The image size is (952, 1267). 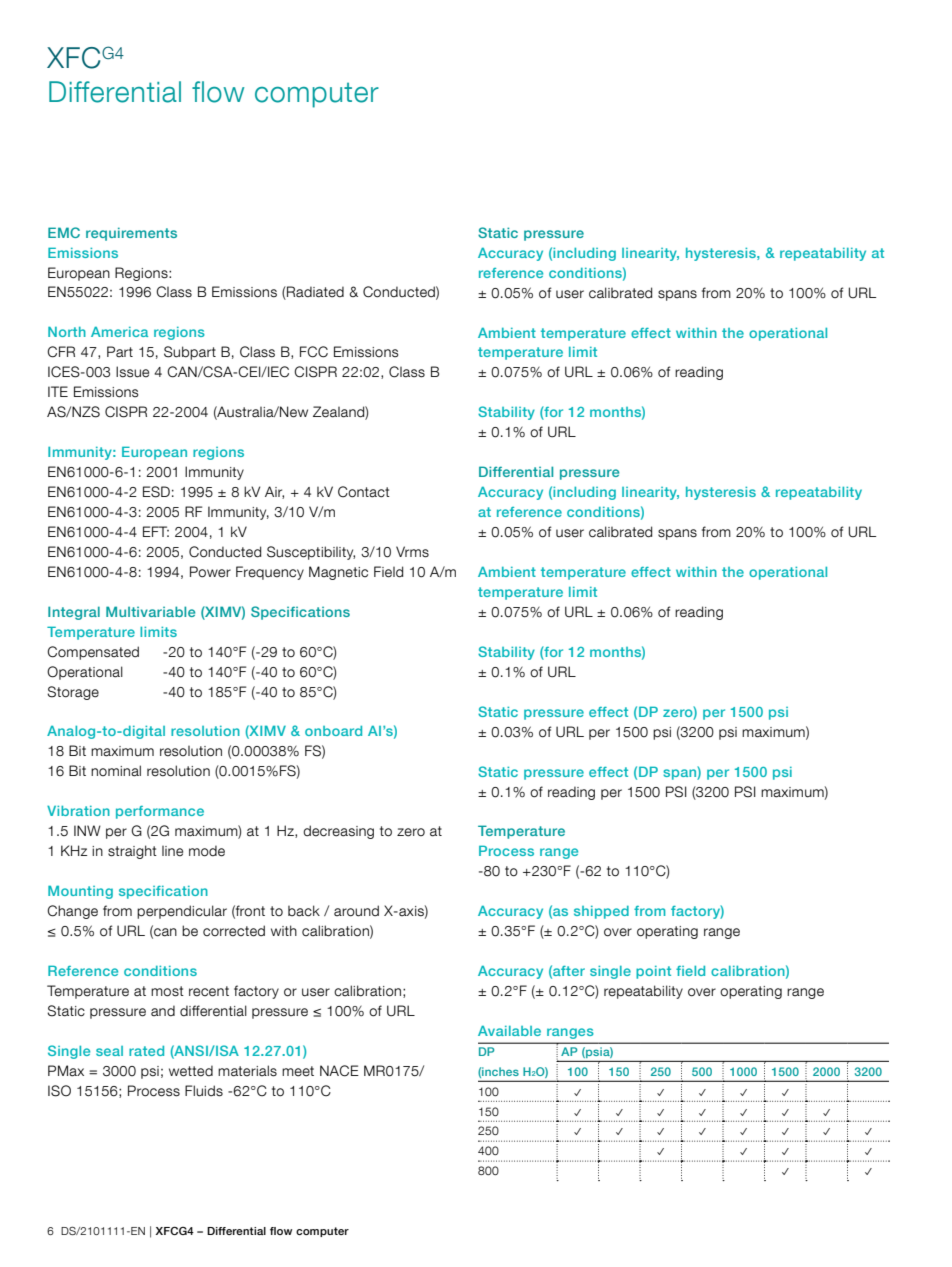 What do you see at coordinates (131, 234) in the screenshot?
I see `requirements` at bounding box center [131, 234].
